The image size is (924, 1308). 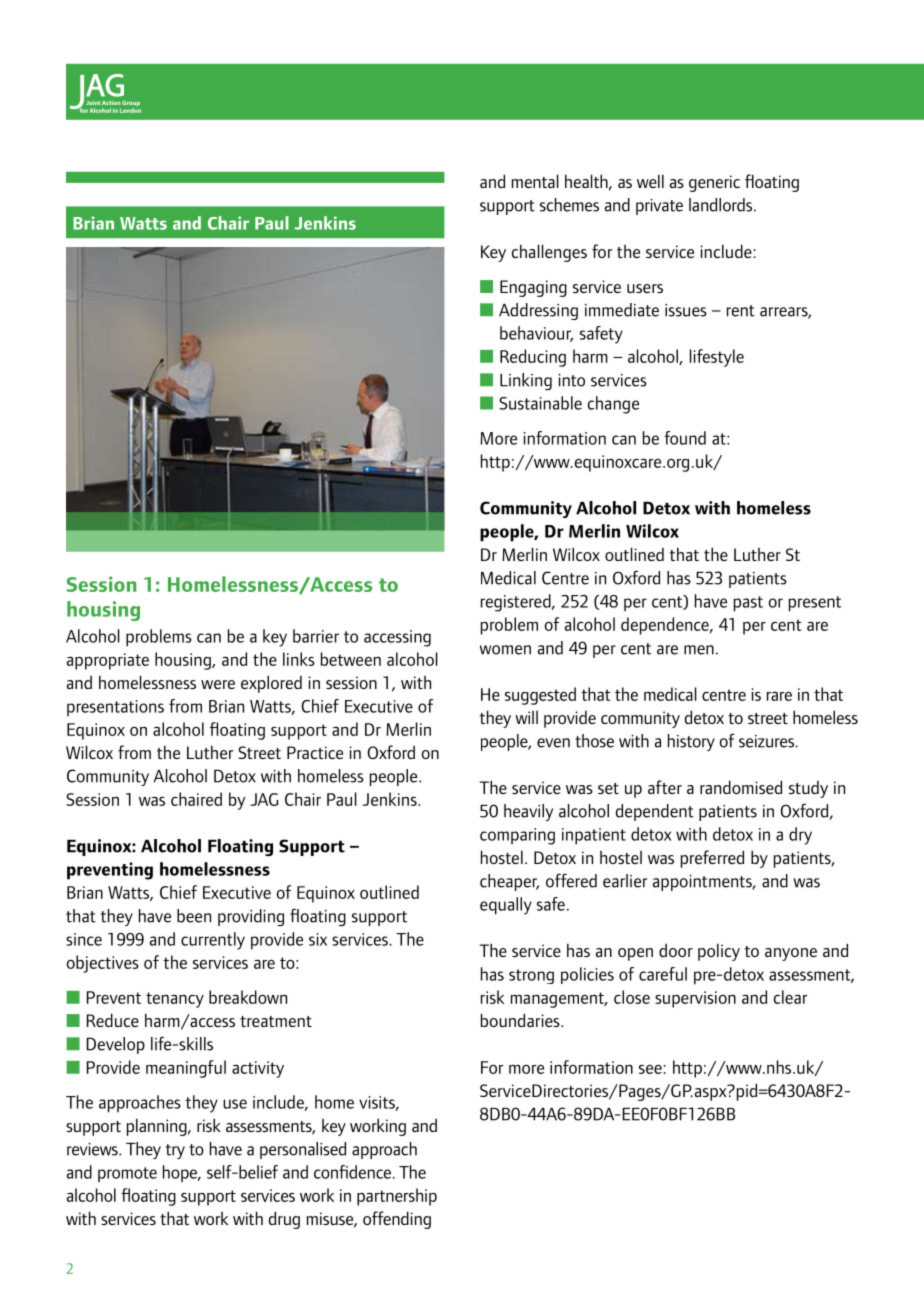 What do you see at coordinates (127, 1174) in the screenshot?
I see `promote` at bounding box center [127, 1174].
